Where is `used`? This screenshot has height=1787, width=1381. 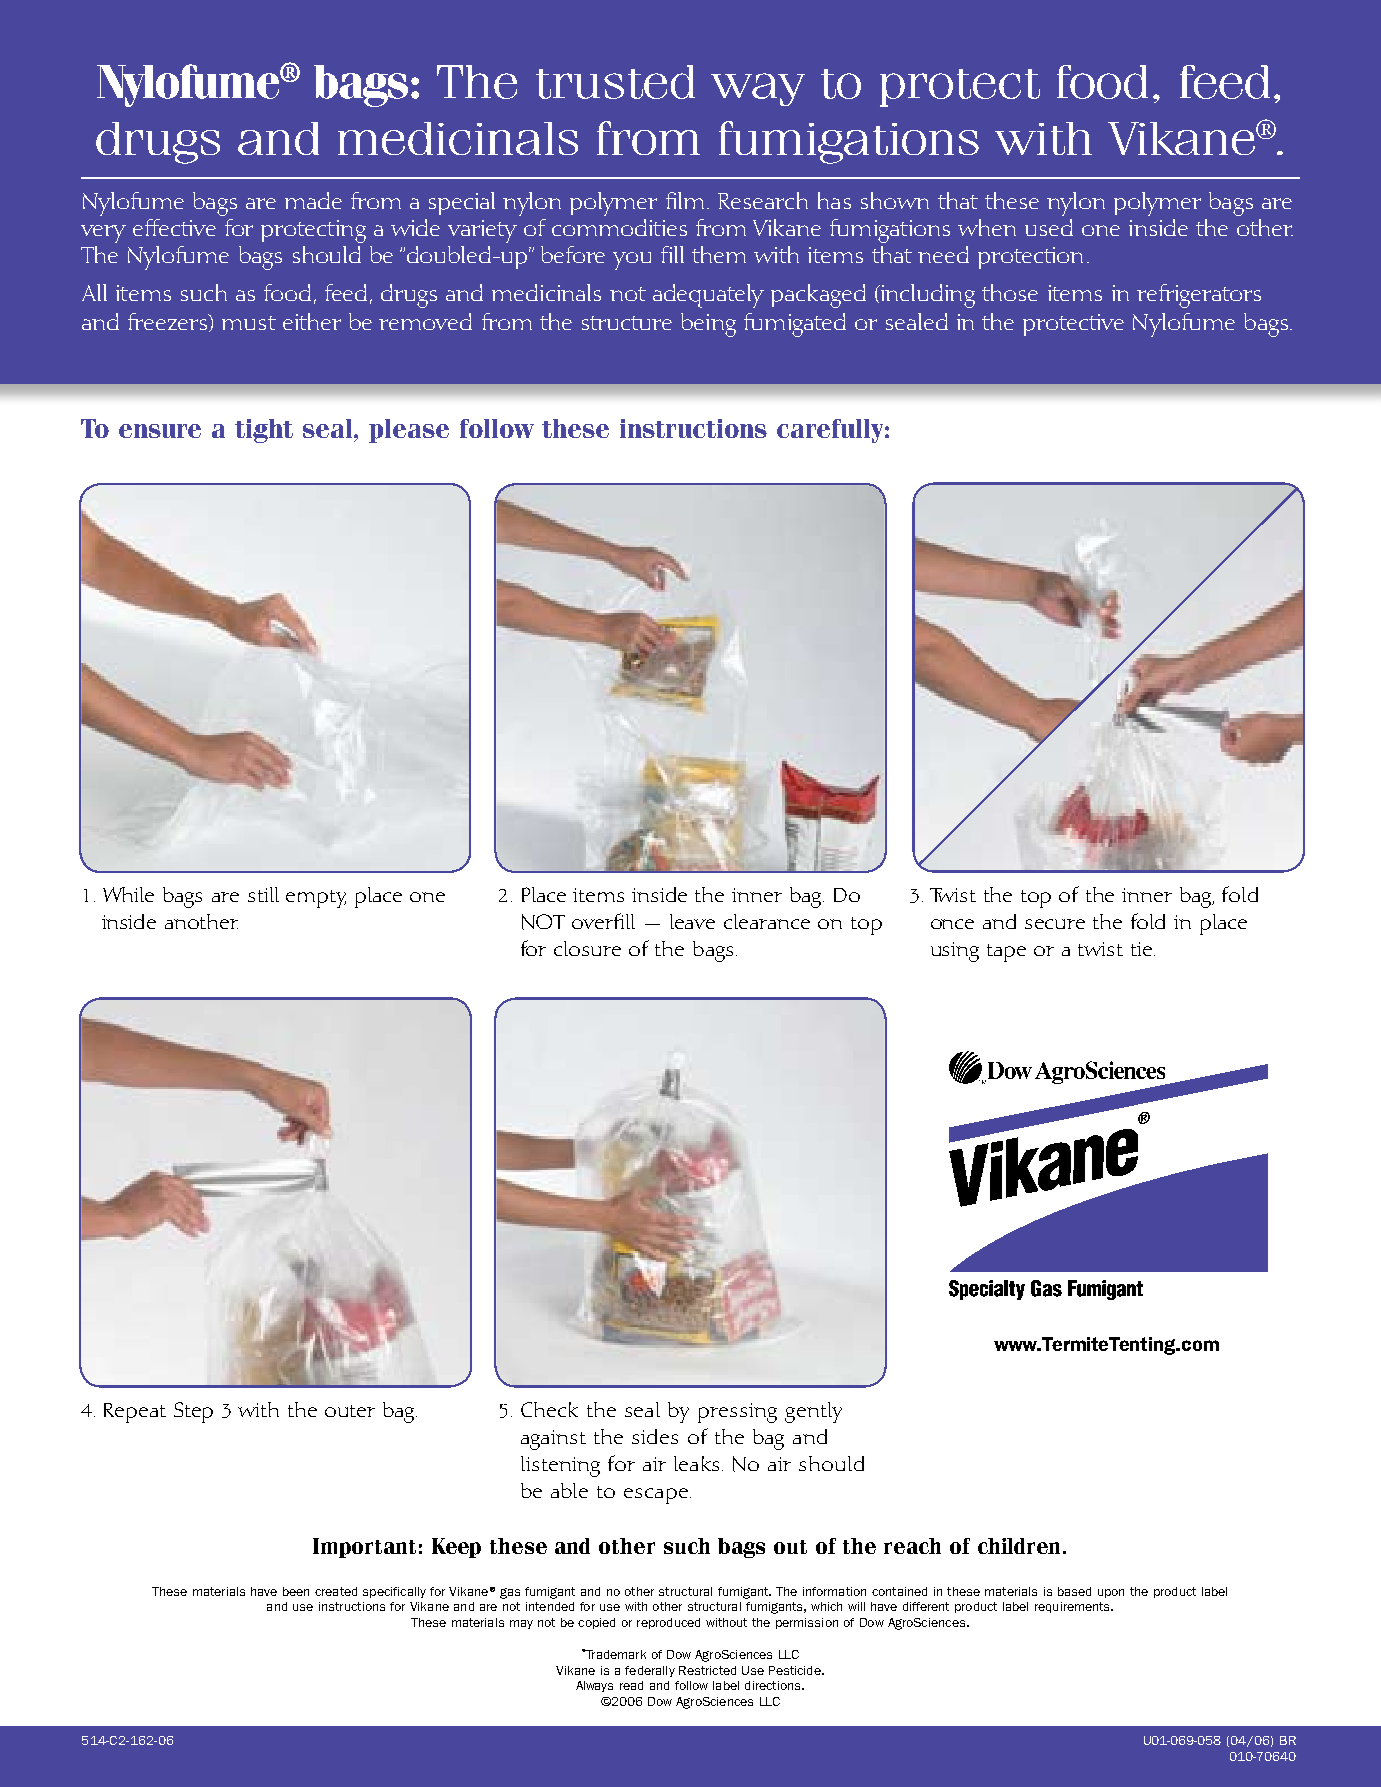
used is located at coordinates (1049, 227).
